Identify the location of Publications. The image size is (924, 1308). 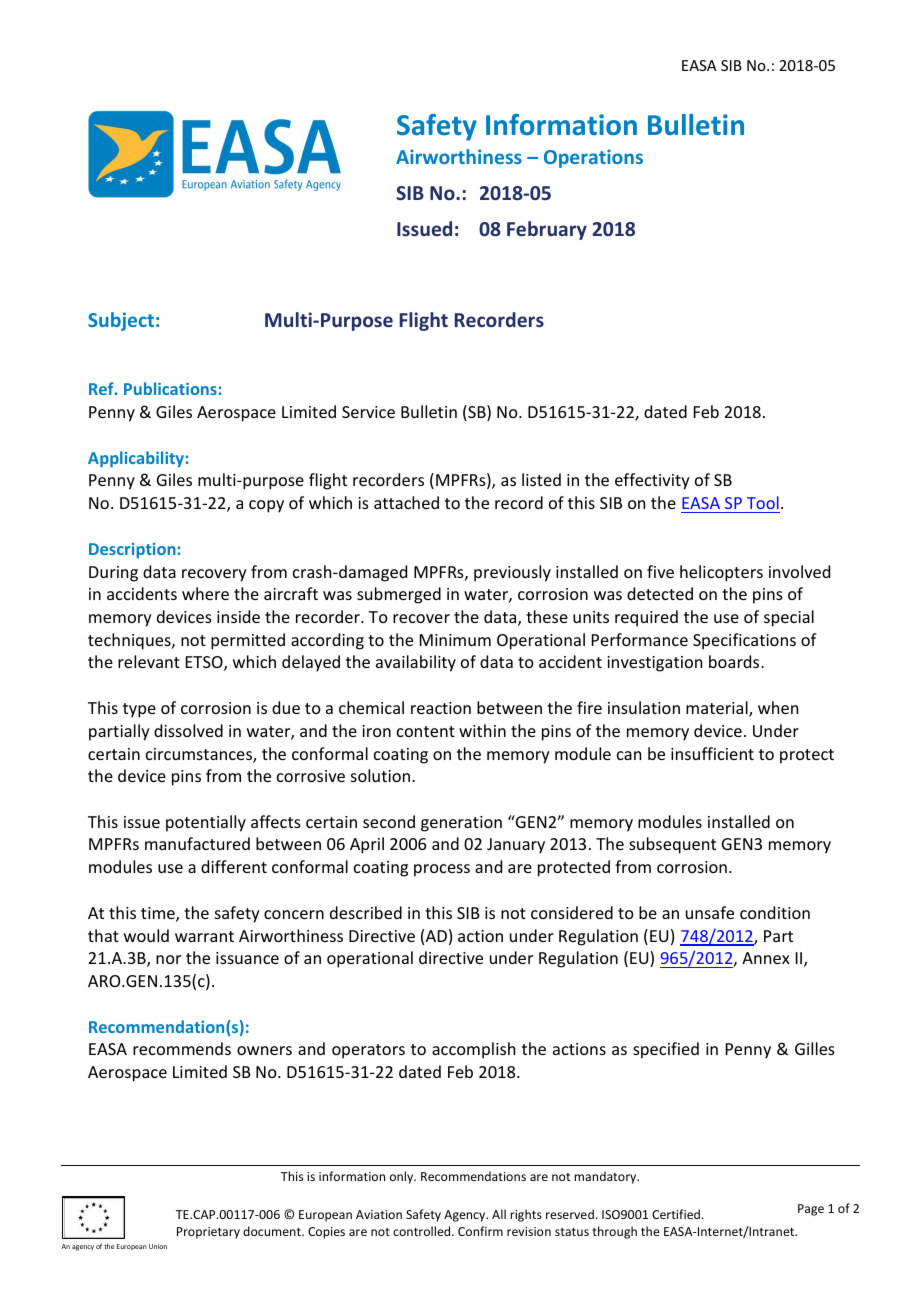
(170, 388).
